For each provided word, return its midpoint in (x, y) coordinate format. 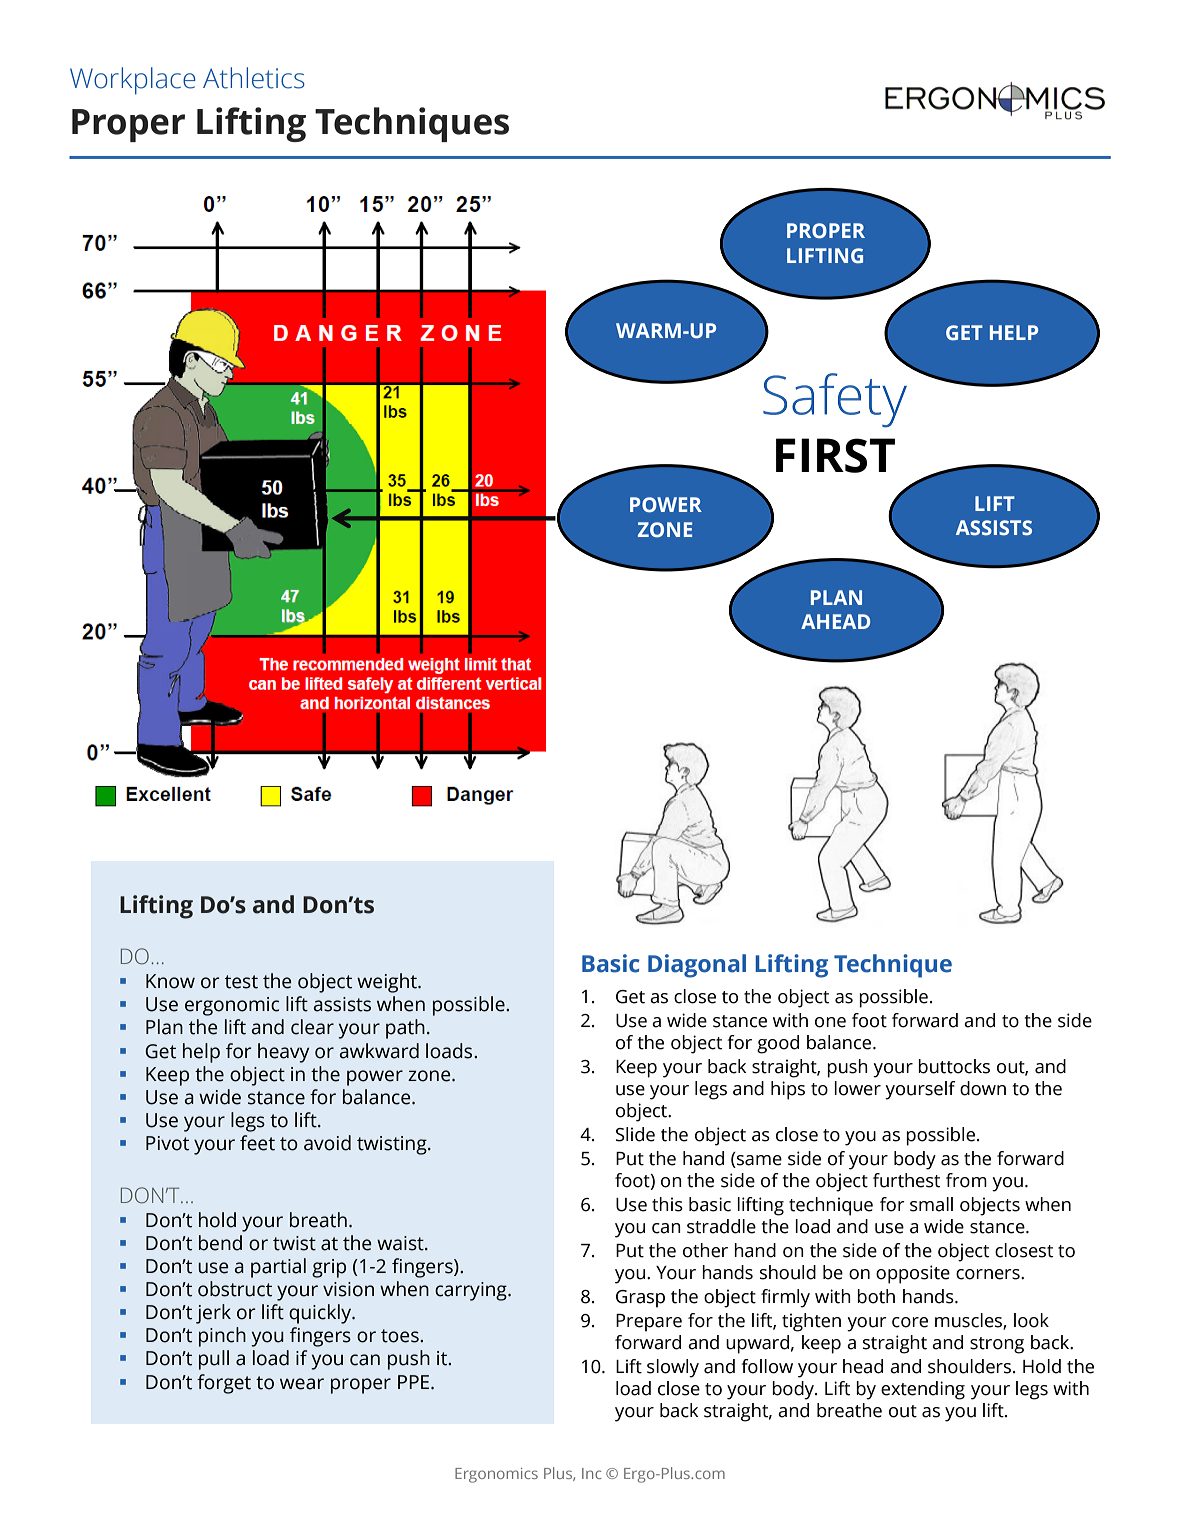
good (778, 1044)
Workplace (133, 81)
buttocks (954, 1066)
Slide (635, 1134)
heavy (283, 1053)
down (983, 1088)
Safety (835, 400)
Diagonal (697, 966)
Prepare (649, 1323)
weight (388, 983)
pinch (222, 1337)
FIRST (835, 455)
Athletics (254, 78)
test (241, 982)
